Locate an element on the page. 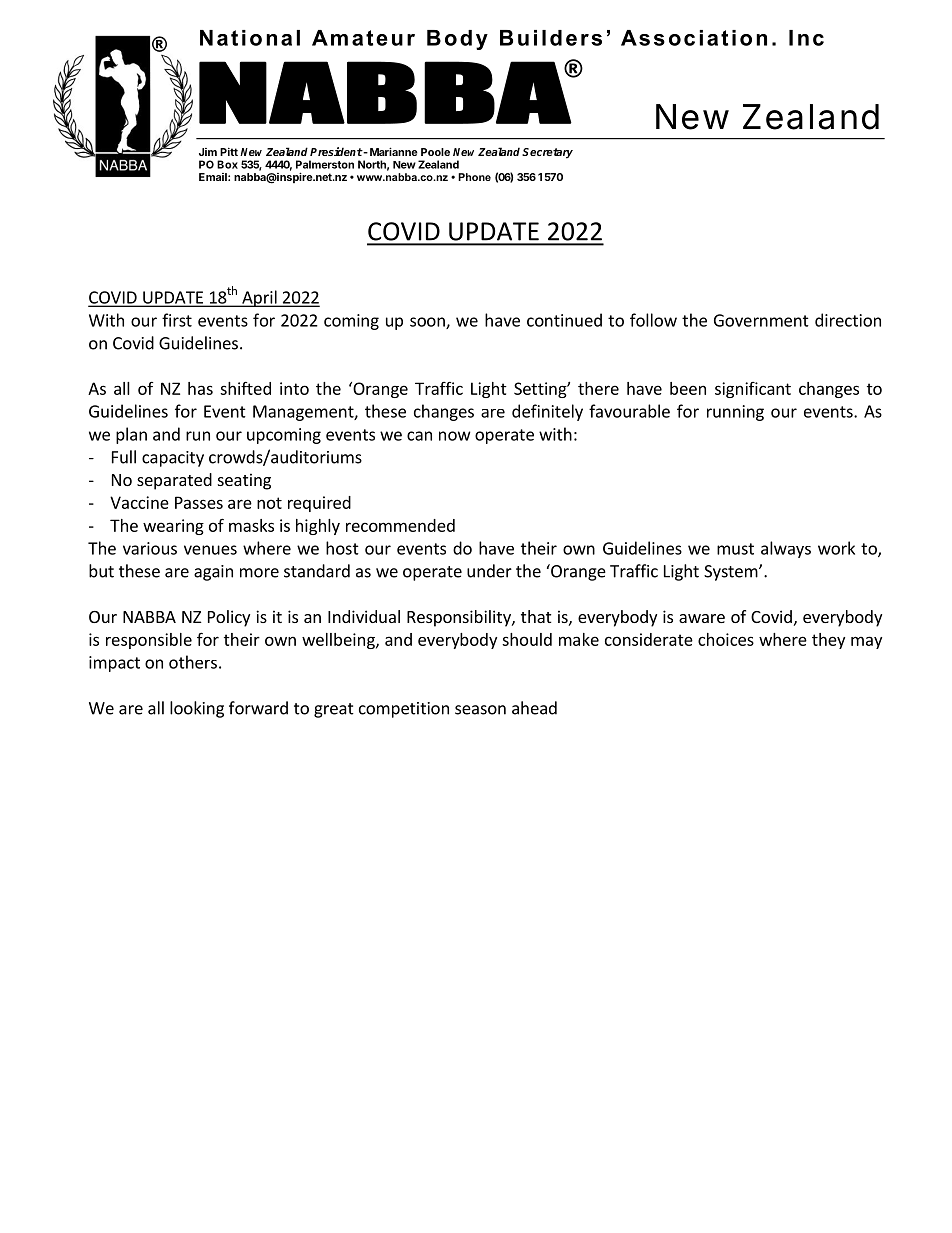 The height and width of the document is (1233, 952). Phone is located at coordinates (474, 177).
